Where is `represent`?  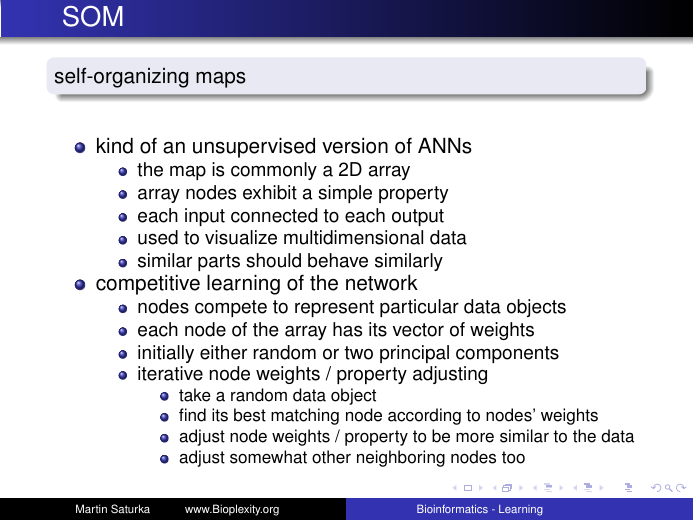
represent is located at coordinates (334, 308).
